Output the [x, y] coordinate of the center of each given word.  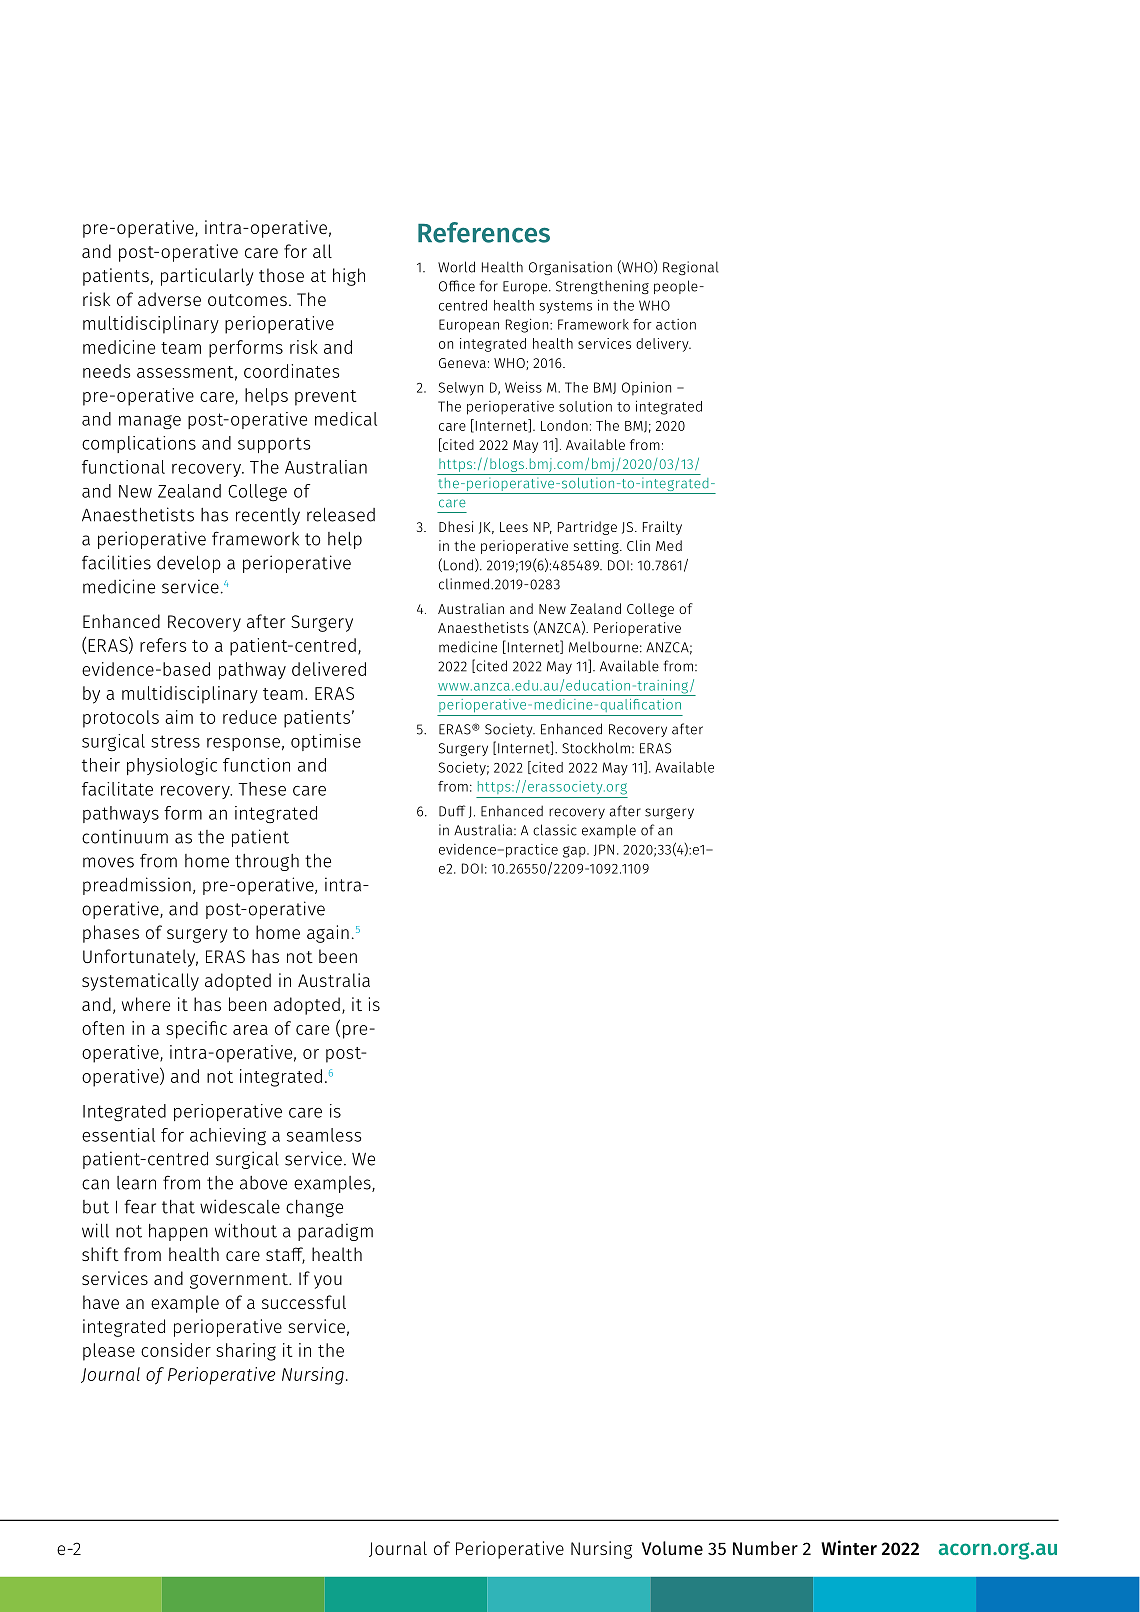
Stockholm [596, 748]
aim [179, 717]
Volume [672, 1548]
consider [176, 1350]
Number [765, 1548]
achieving [228, 1137]
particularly [207, 277]
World [456, 267]
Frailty [662, 528]
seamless [324, 1135]
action [676, 324]
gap [575, 852]
